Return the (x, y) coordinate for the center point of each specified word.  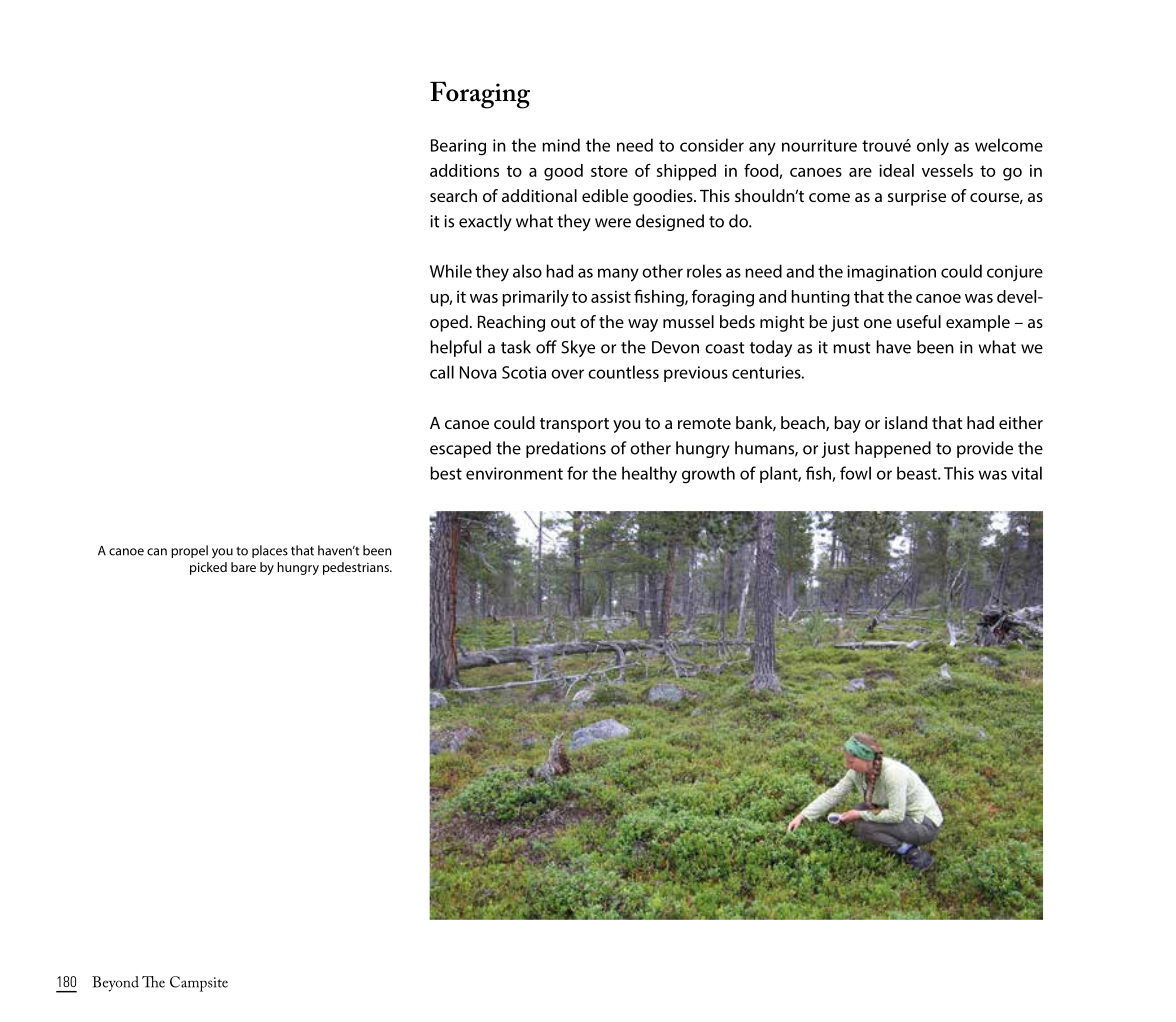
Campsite (199, 984)
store (609, 171)
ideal (896, 170)
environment (514, 473)
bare (243, 567)
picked (208, 568)
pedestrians (357, 568)
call (442, 372)
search (453, 195)
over (567, 374)
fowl (855, 473)
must (851, 348)
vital (1026, 473)
